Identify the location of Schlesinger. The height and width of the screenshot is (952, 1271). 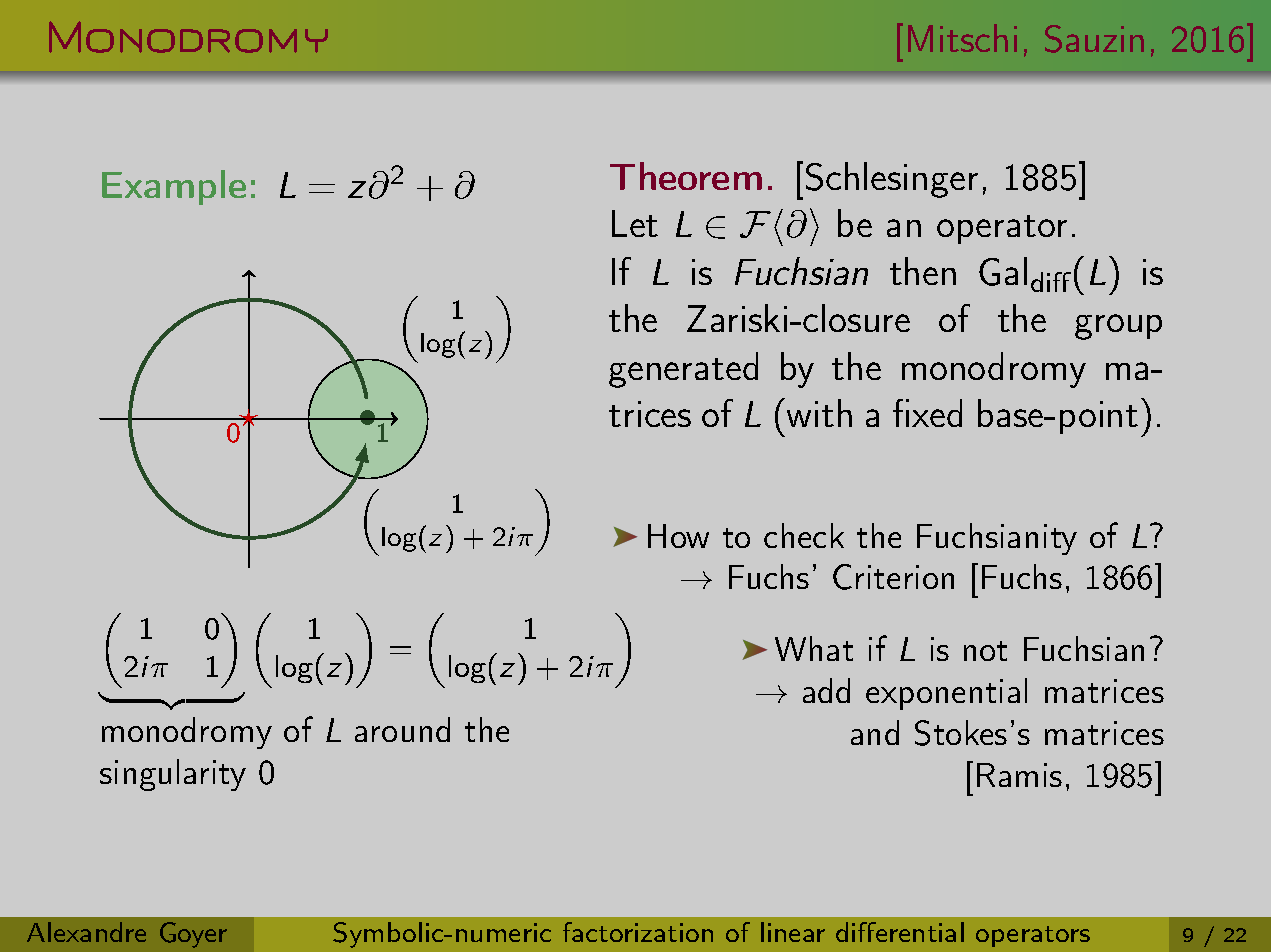
(892, 180).
